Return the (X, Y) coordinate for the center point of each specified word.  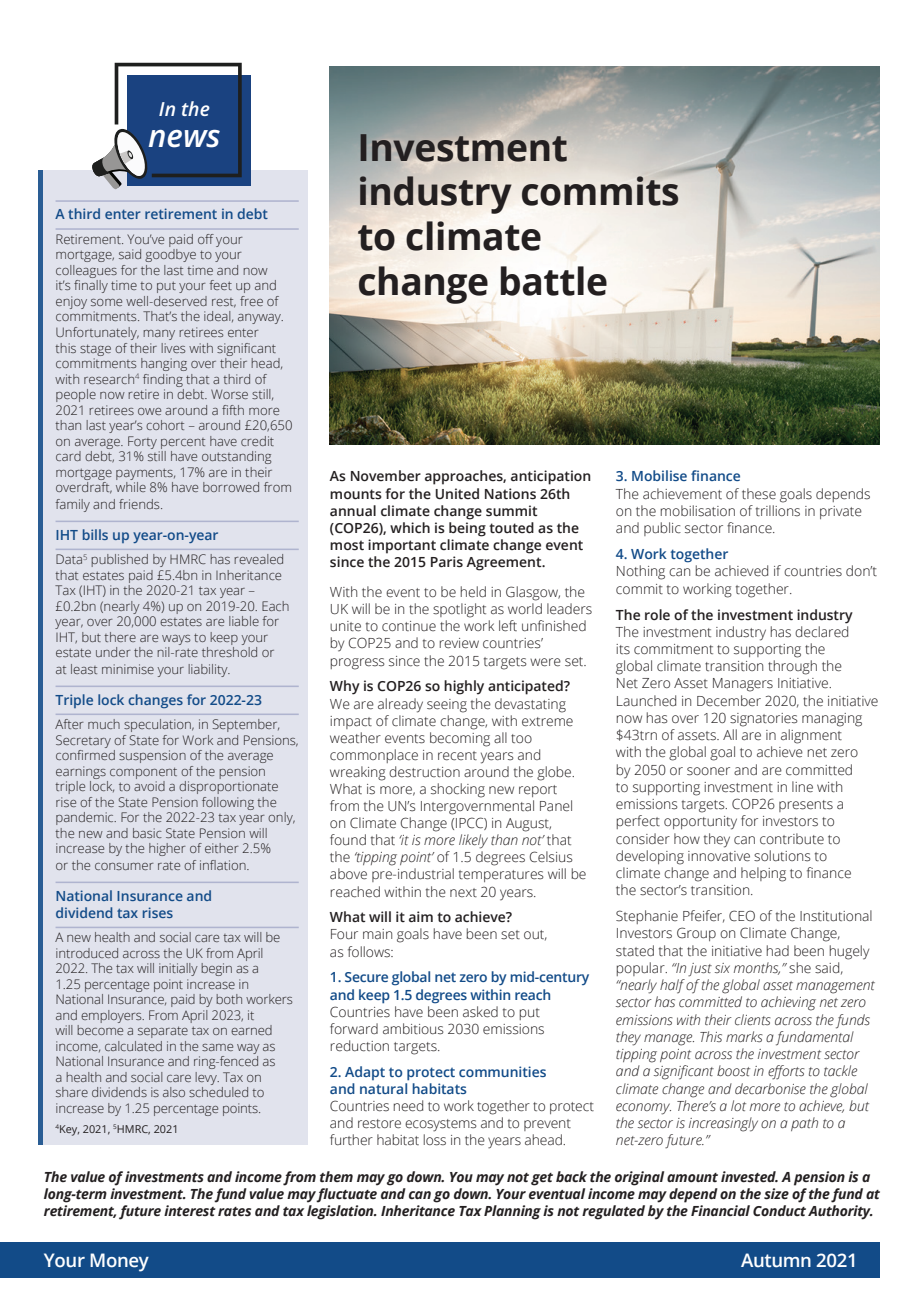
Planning (512, 1212)
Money (119, 1262)
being (467, 529)
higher (167, 849)
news (184, 139)
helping (763, 874)
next (463, 893)
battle (553, 281)
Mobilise (659, 475)
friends (140, 504)
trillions (778, 511)
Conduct (779, 1211)
